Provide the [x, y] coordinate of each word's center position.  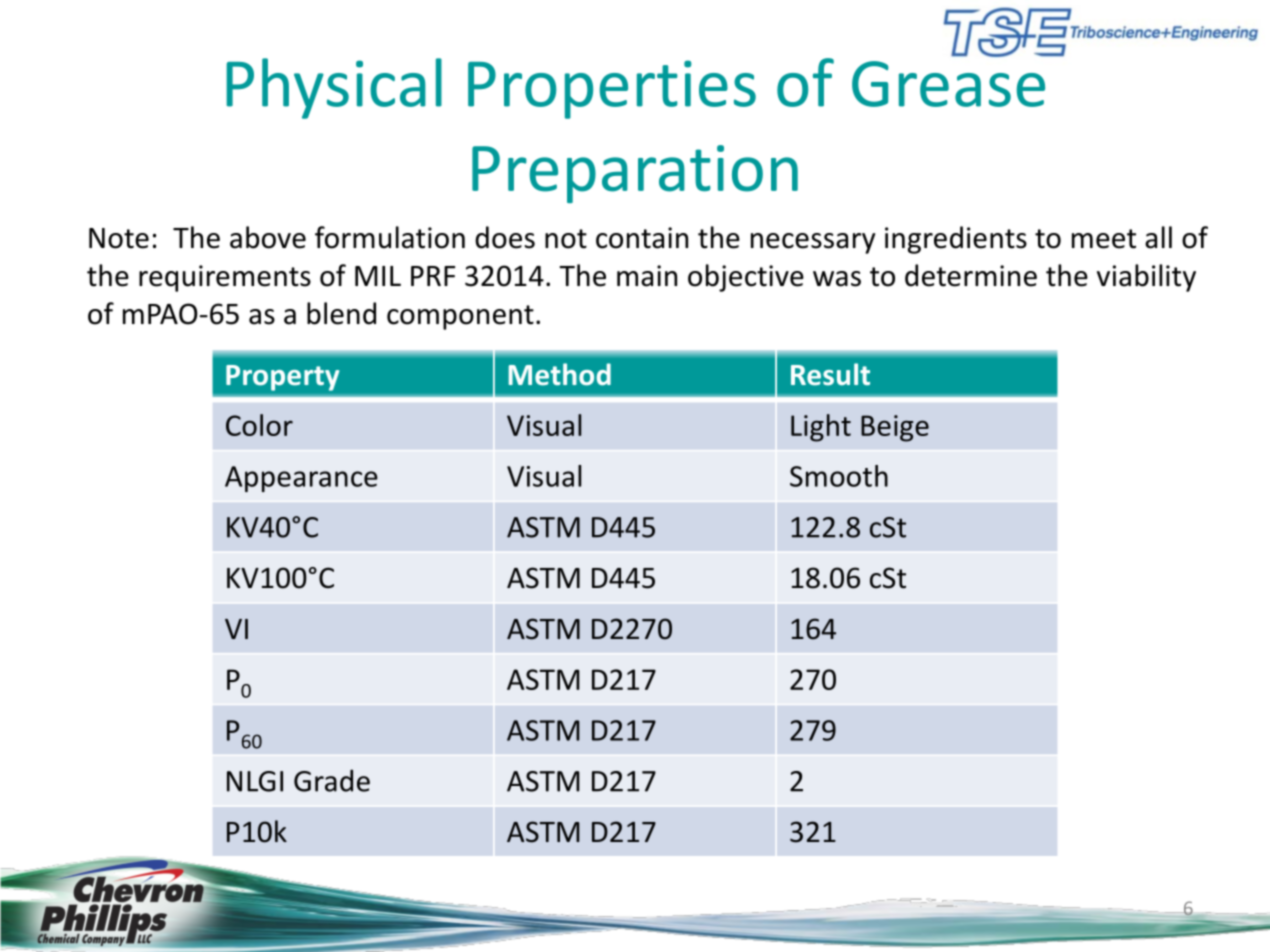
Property [282, 378]
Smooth [839, 476]
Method [560, 374]
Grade [332, 780]
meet [1104, 239]
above [268, 237]
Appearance [301, 479]
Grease [948, 84]
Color [259, 425]
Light [821, 428]
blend [341, 313]
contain [642, 238]
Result [830, 374]
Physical [334, 88]
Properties [612, 89]
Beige [895, 428]
